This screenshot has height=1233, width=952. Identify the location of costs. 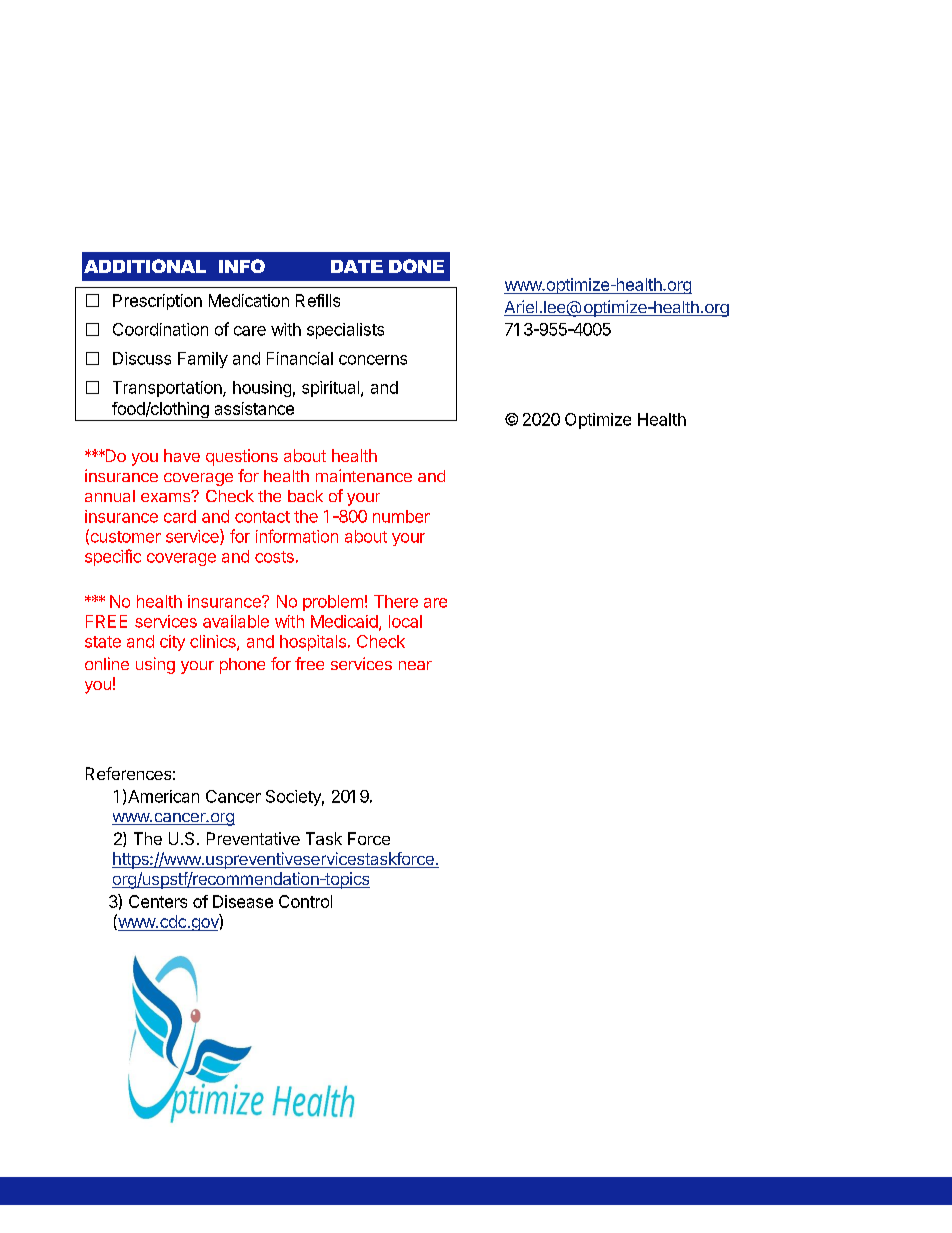
(274, 557).
